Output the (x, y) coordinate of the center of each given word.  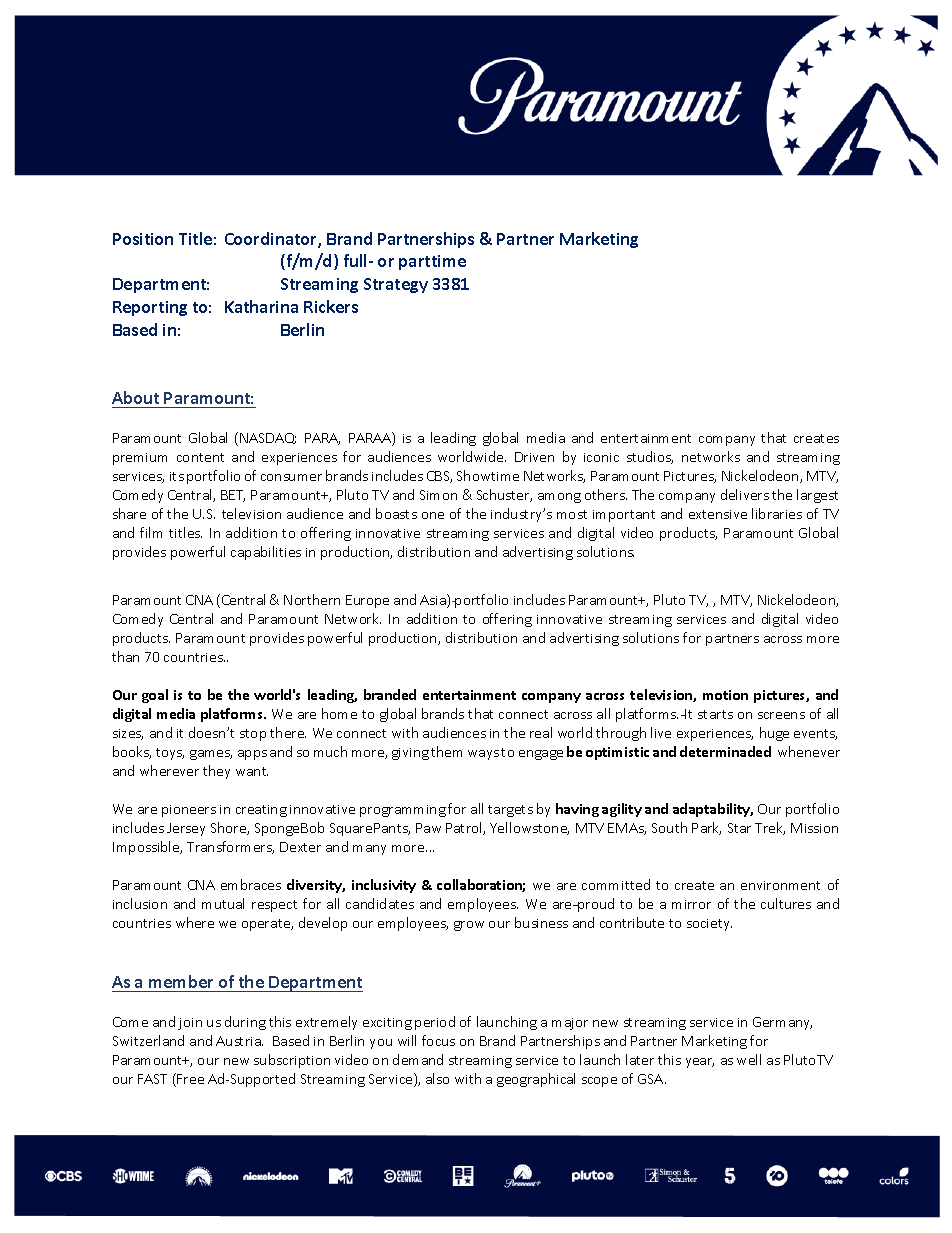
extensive (718, 514)
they (216, 772)
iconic (601, 457)
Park (706, 828)
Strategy (396, 285)
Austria (239, 1041)
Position (143, 239)
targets (510, 811)
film (151, 532)
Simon (438, 495)
